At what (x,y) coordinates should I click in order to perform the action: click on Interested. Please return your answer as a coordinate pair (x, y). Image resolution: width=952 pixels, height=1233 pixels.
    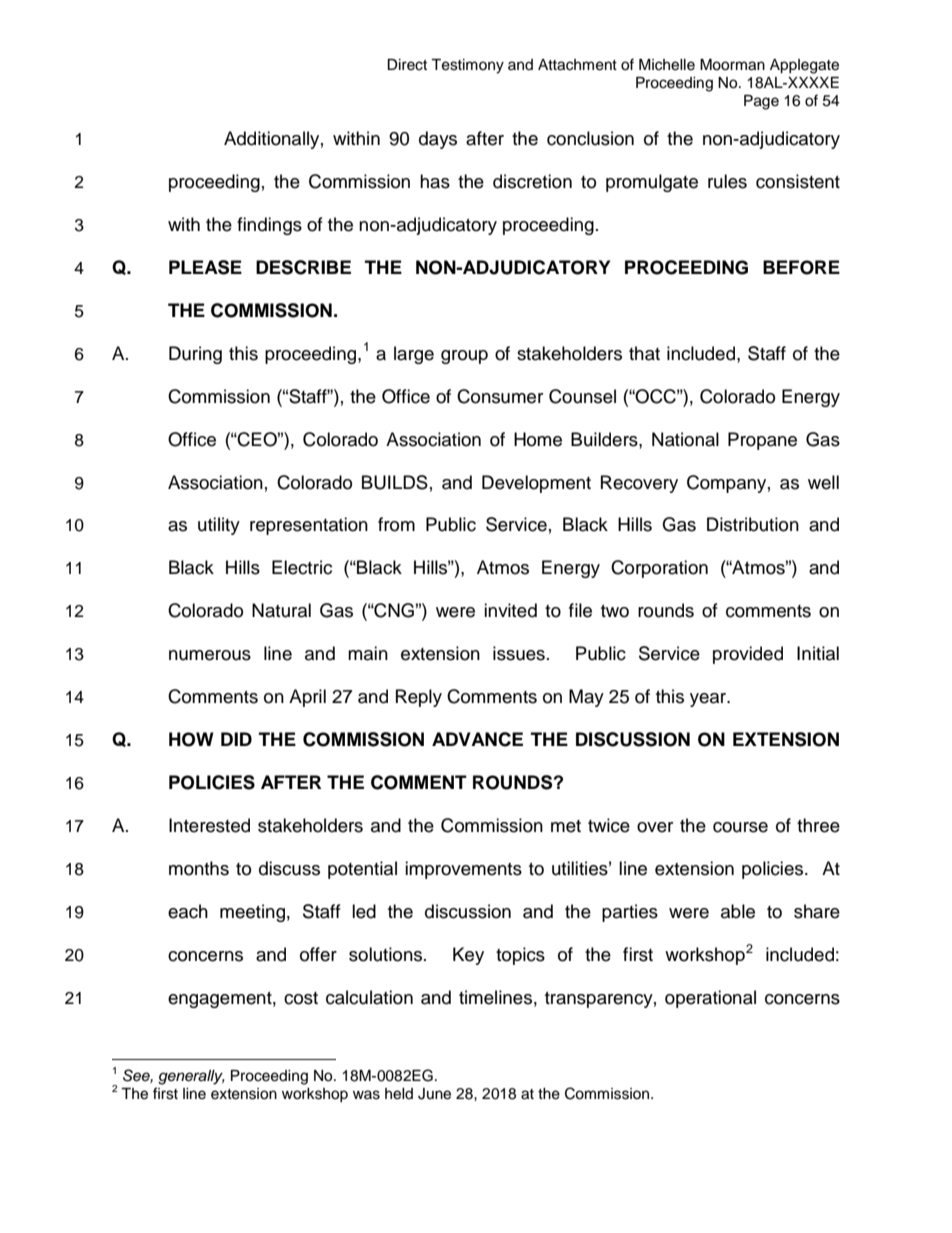
    Looking at the image, I should click on (209, 825).
